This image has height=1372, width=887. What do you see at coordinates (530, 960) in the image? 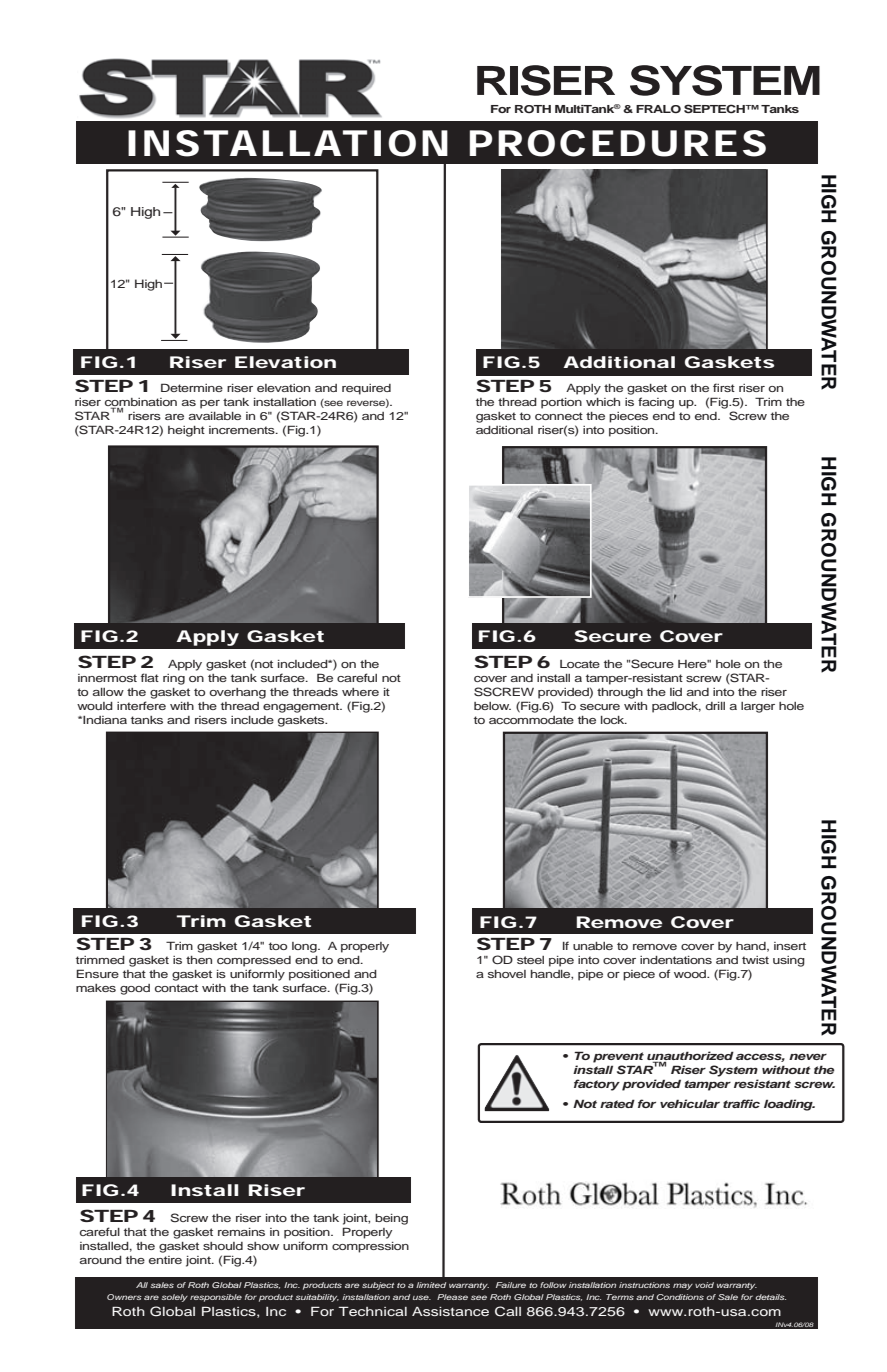
I see `steel` at bounding box center [530, 960].
